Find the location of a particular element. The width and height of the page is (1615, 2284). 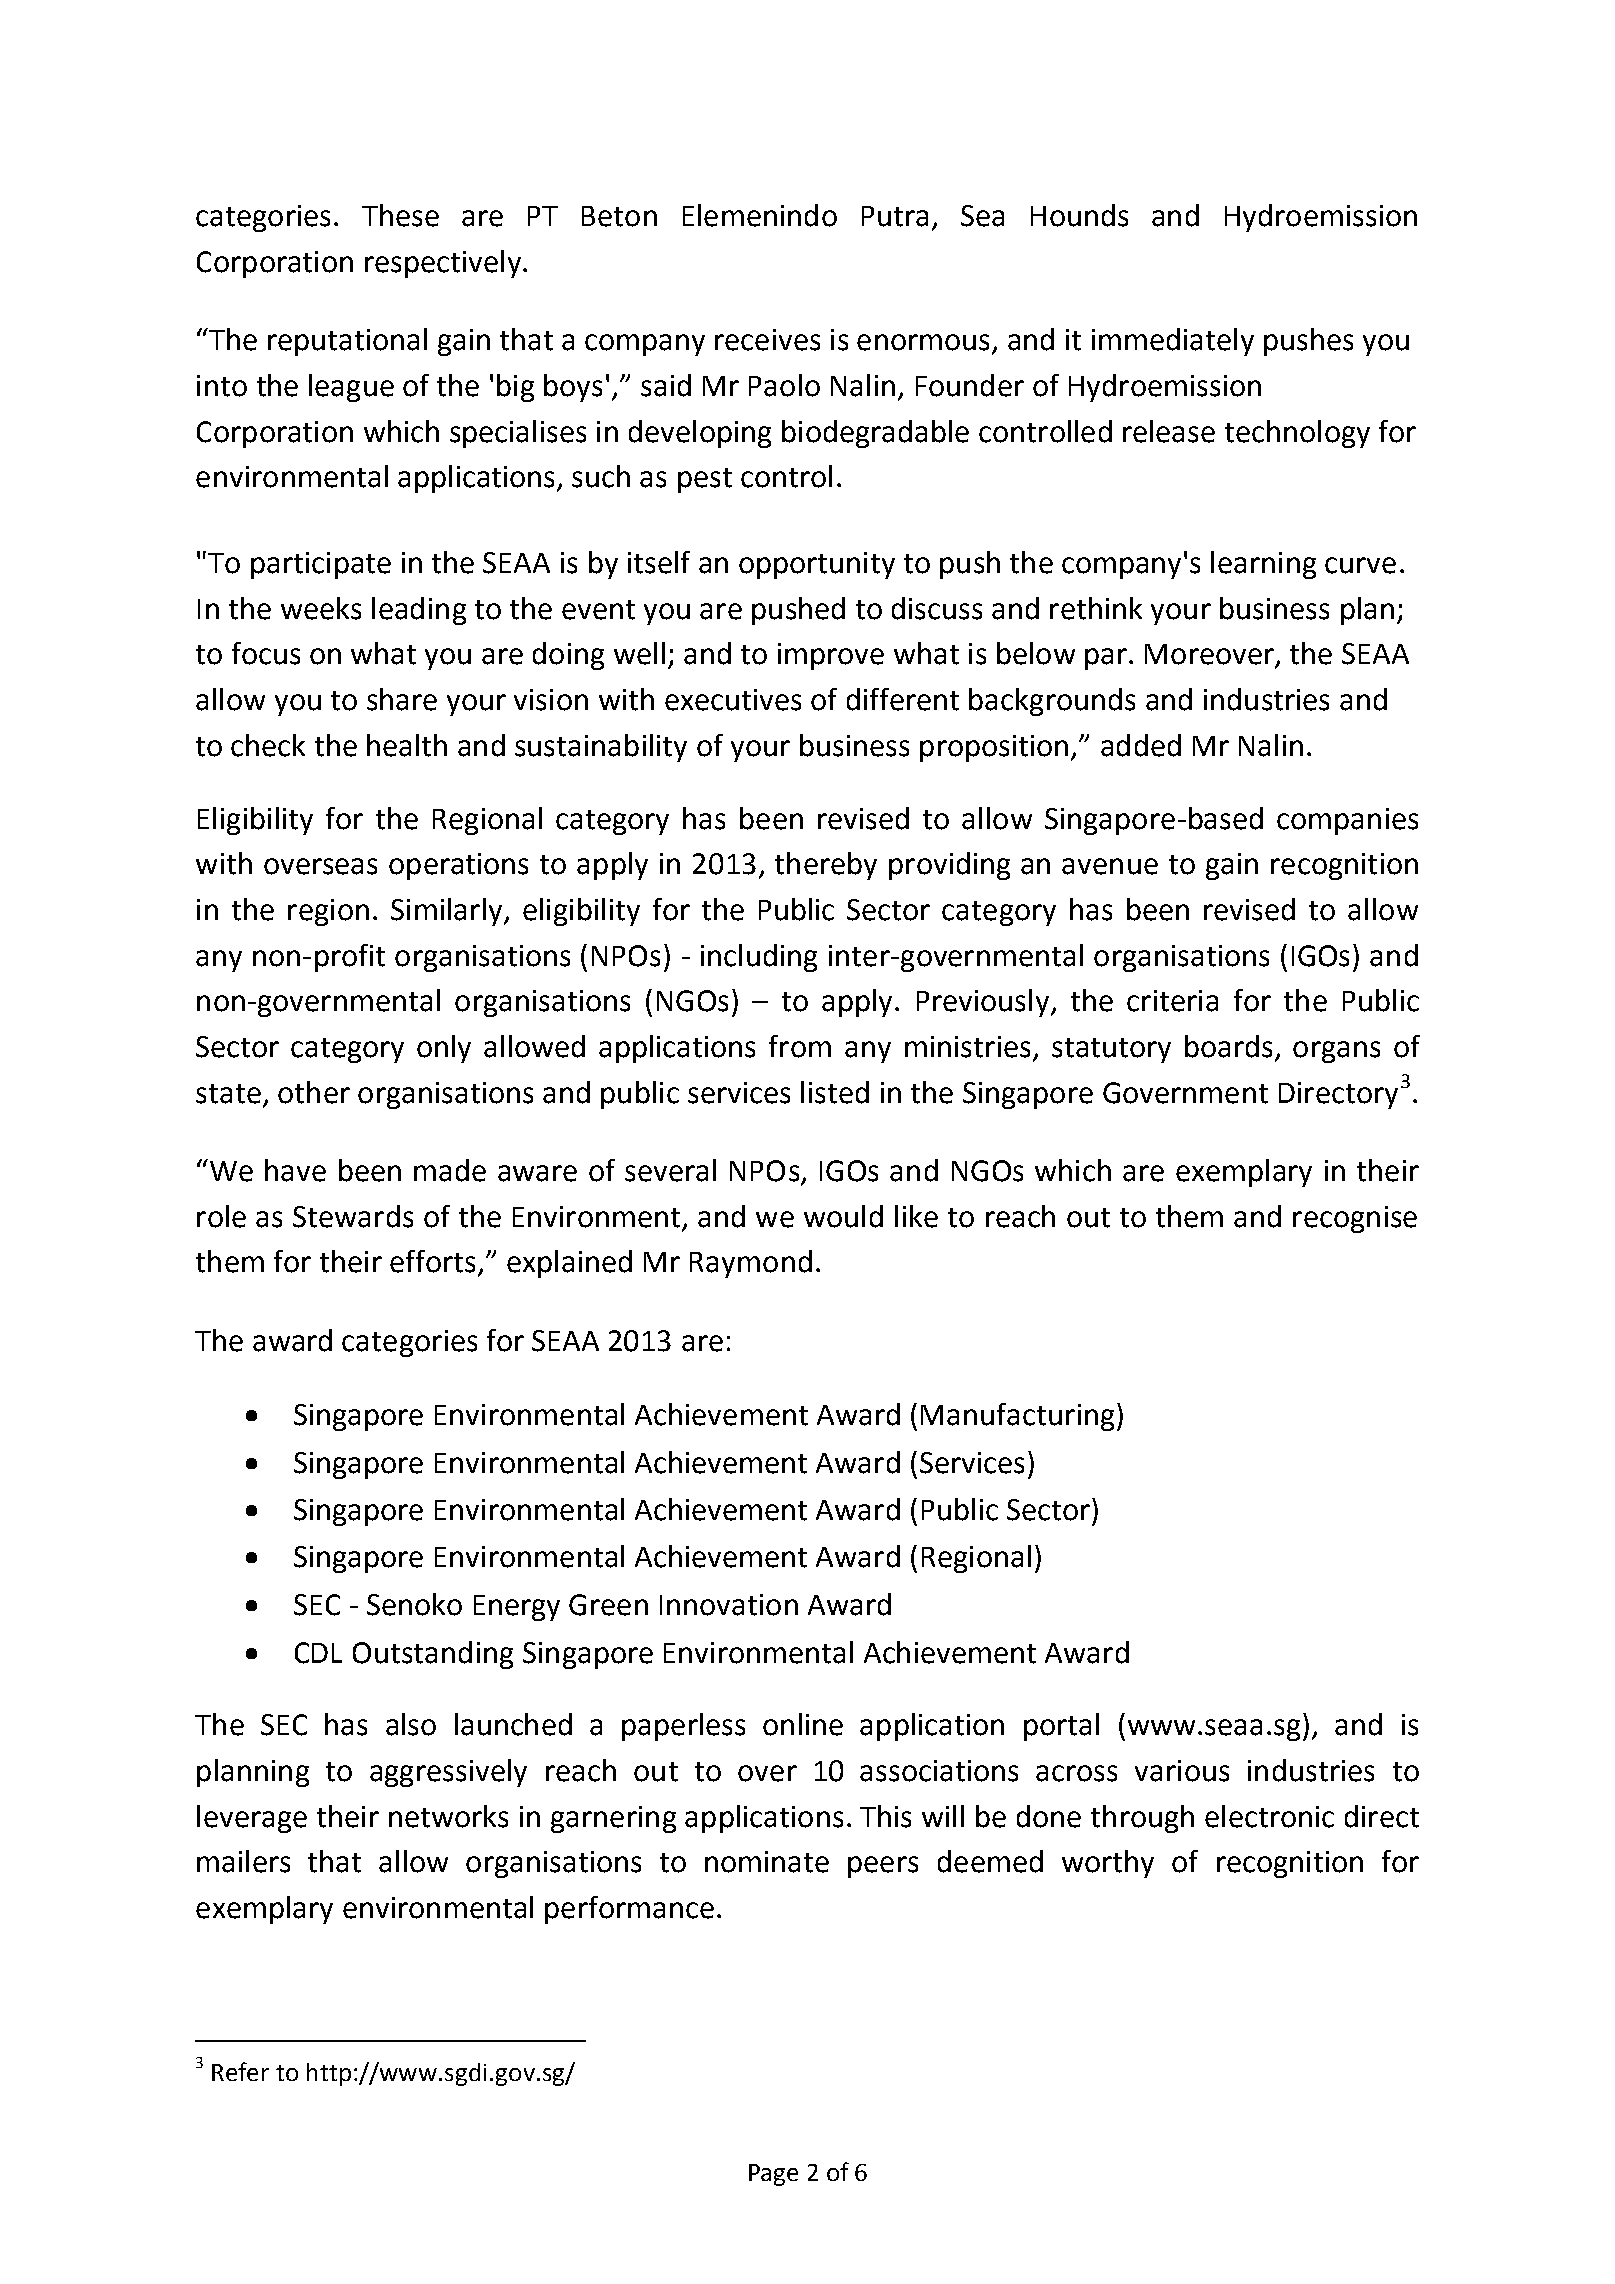

would is located at coordinates (843, 1216).
